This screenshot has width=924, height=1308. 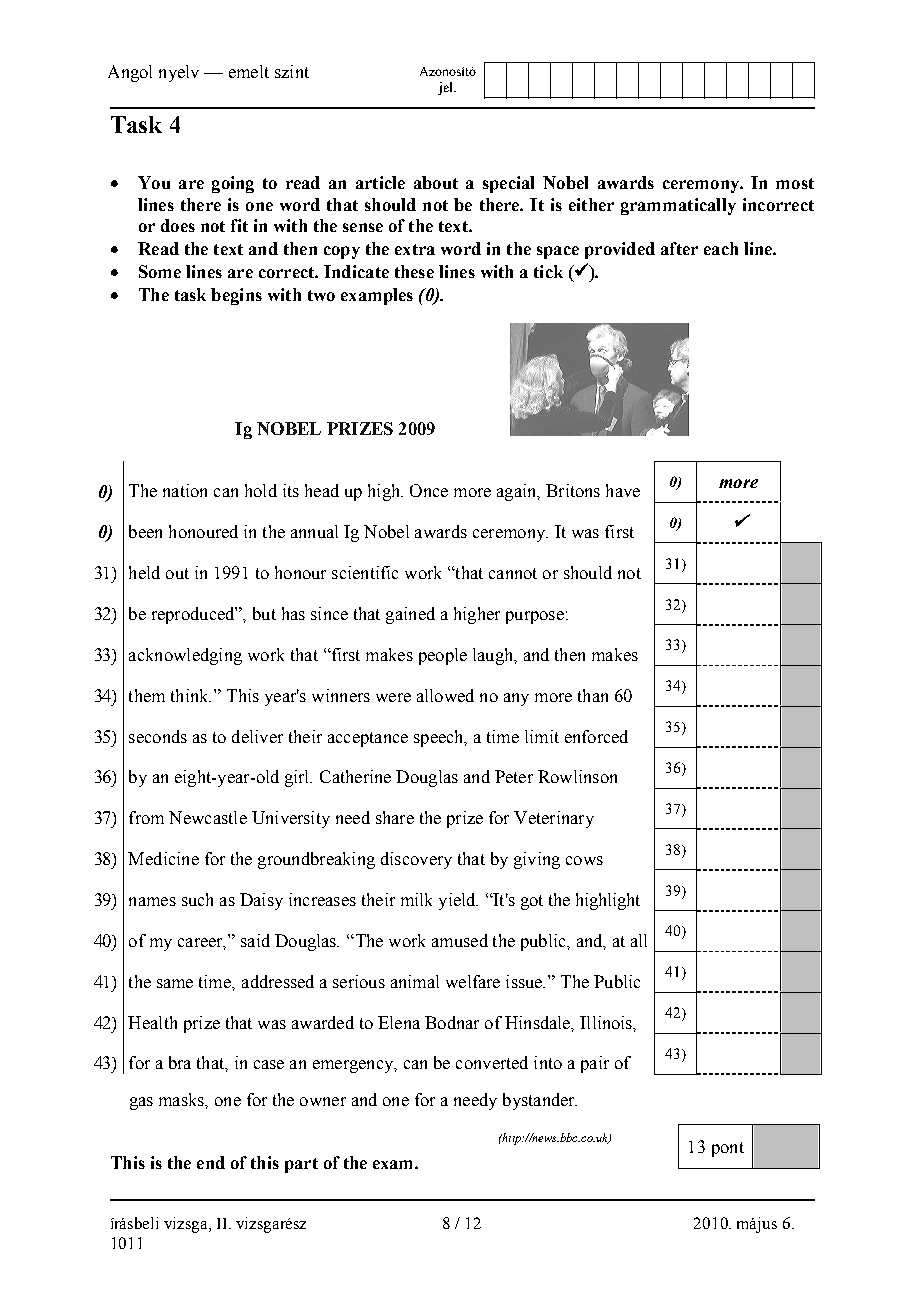 What do you see at coordinates (185, 490) in the screenshot?
I see `nation` at bounding box center [185, 490].
